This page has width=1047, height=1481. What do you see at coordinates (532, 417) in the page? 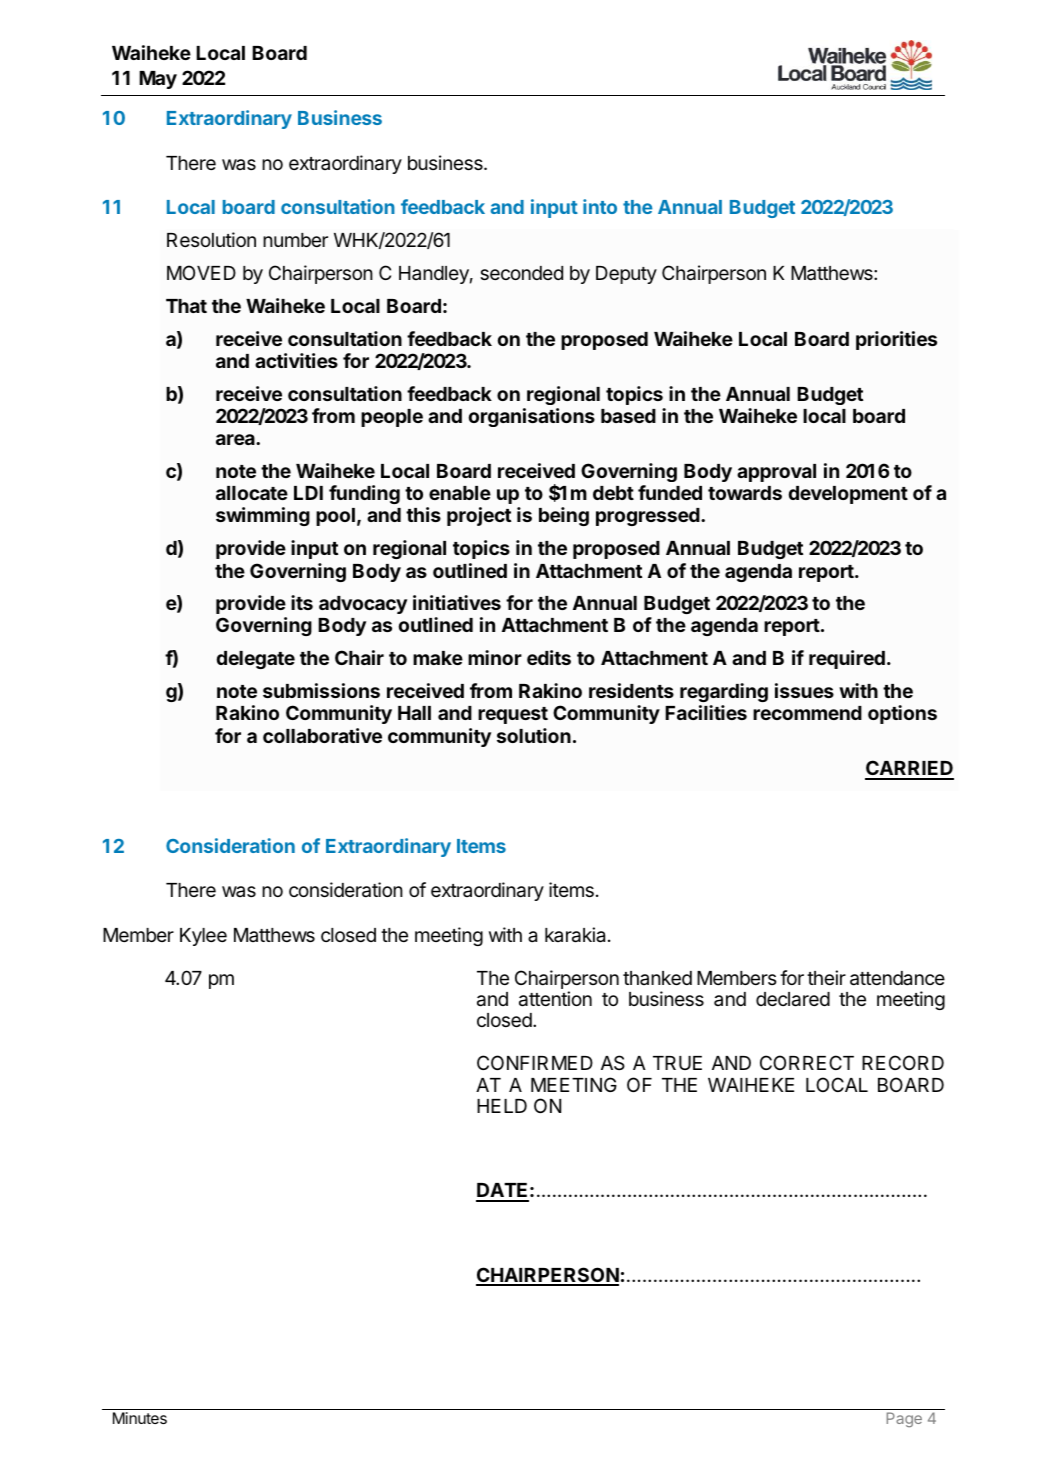
I see `organisations` at bounding box center [532, 417].
